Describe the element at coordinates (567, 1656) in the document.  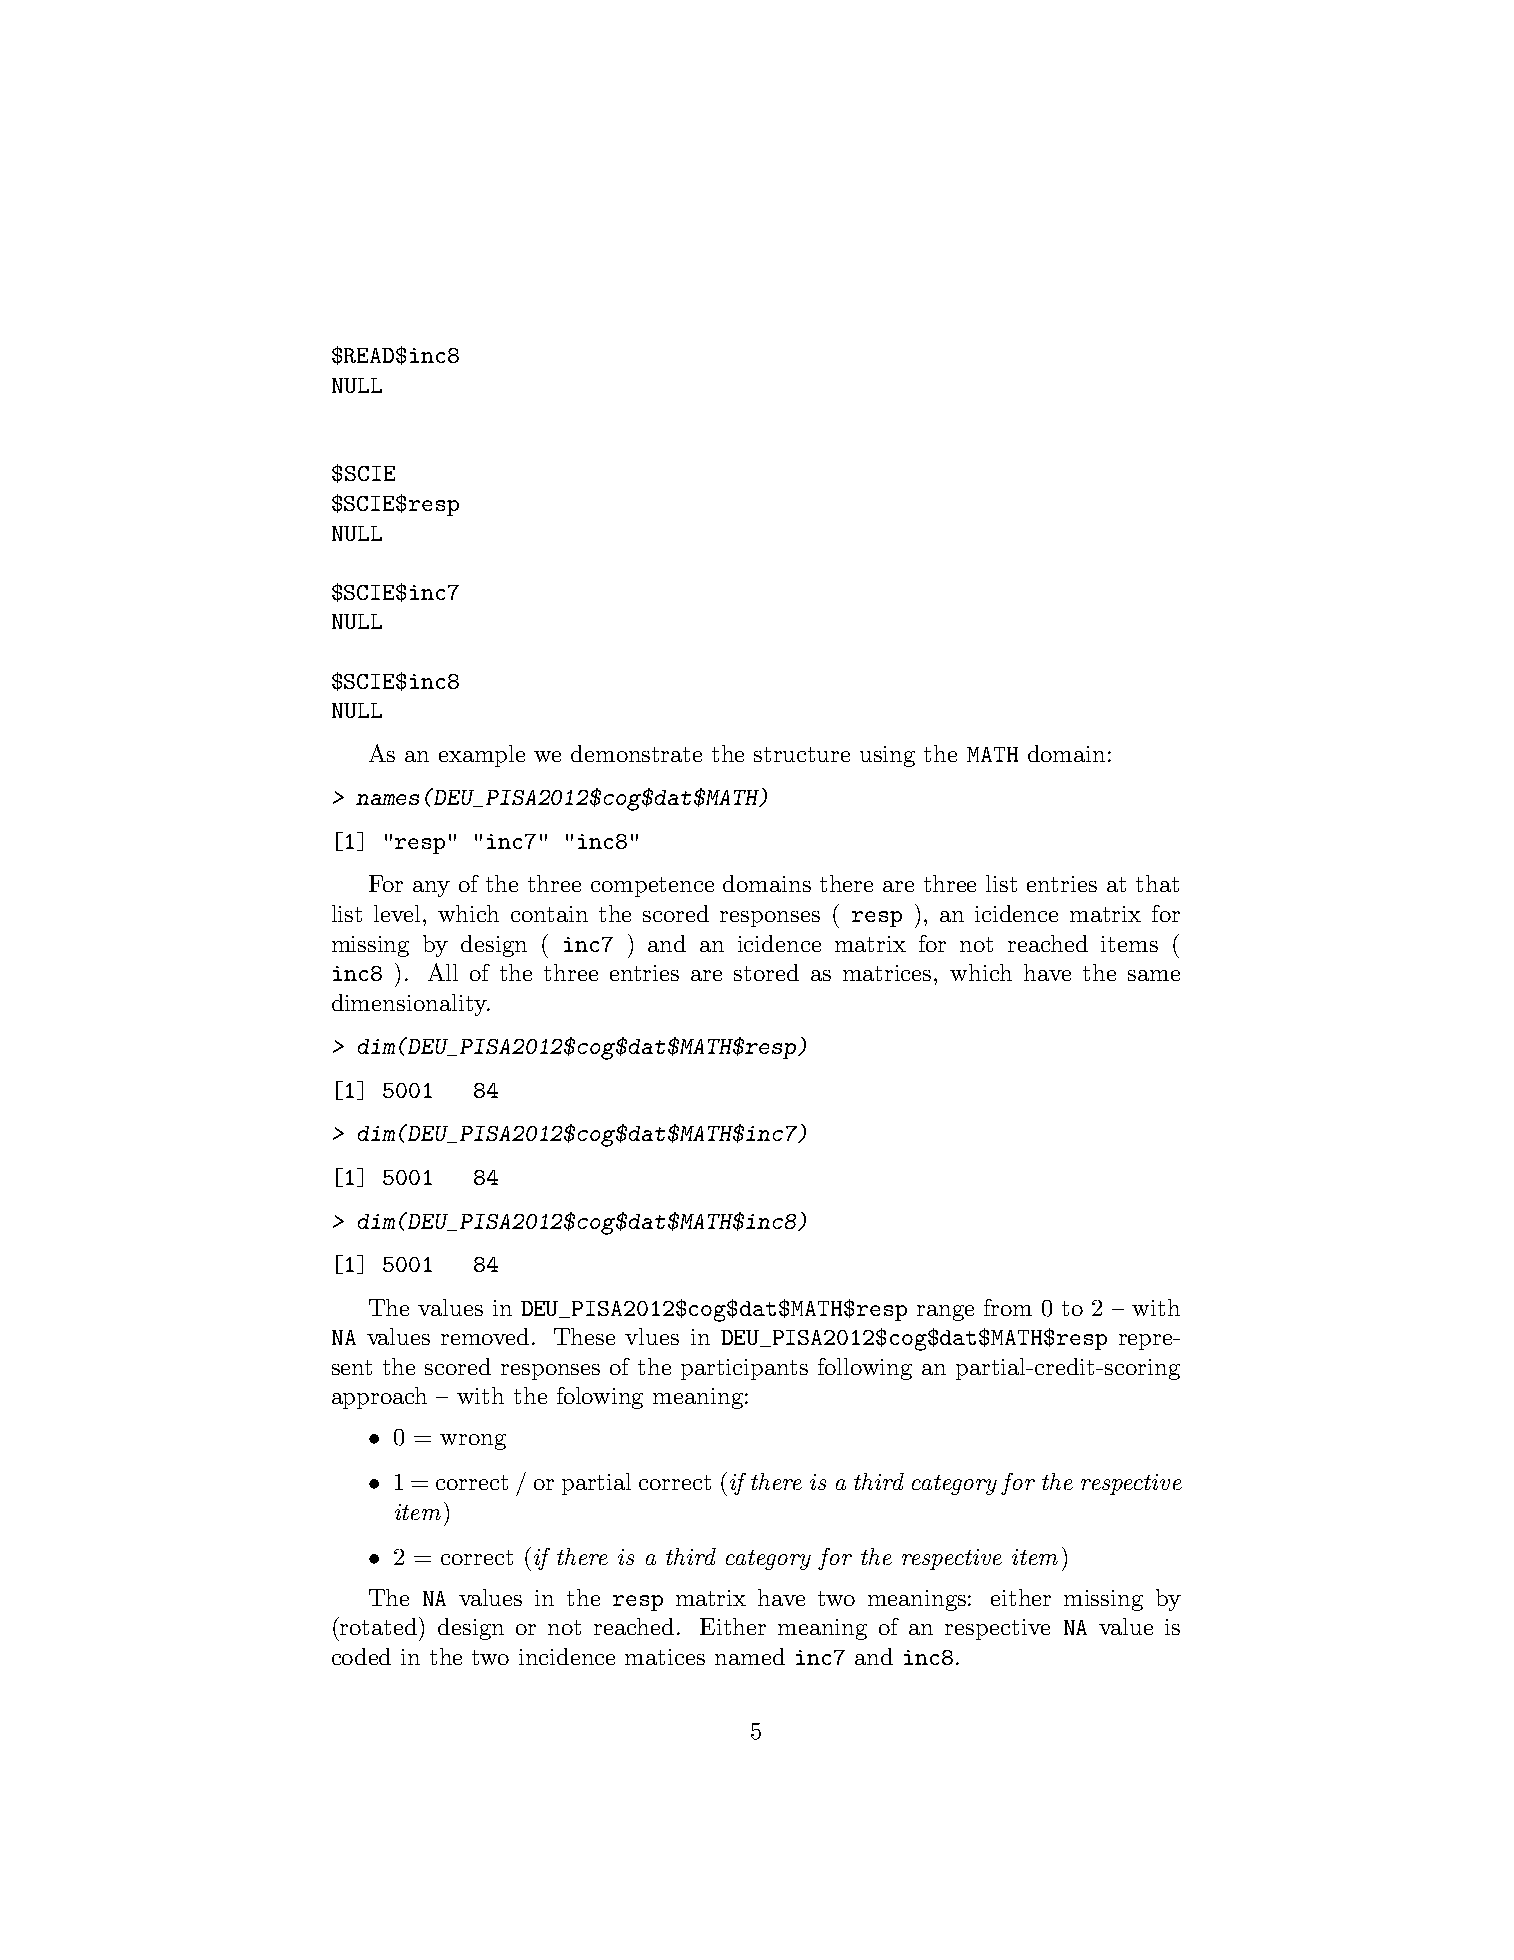
I see `incidence` at that location.
